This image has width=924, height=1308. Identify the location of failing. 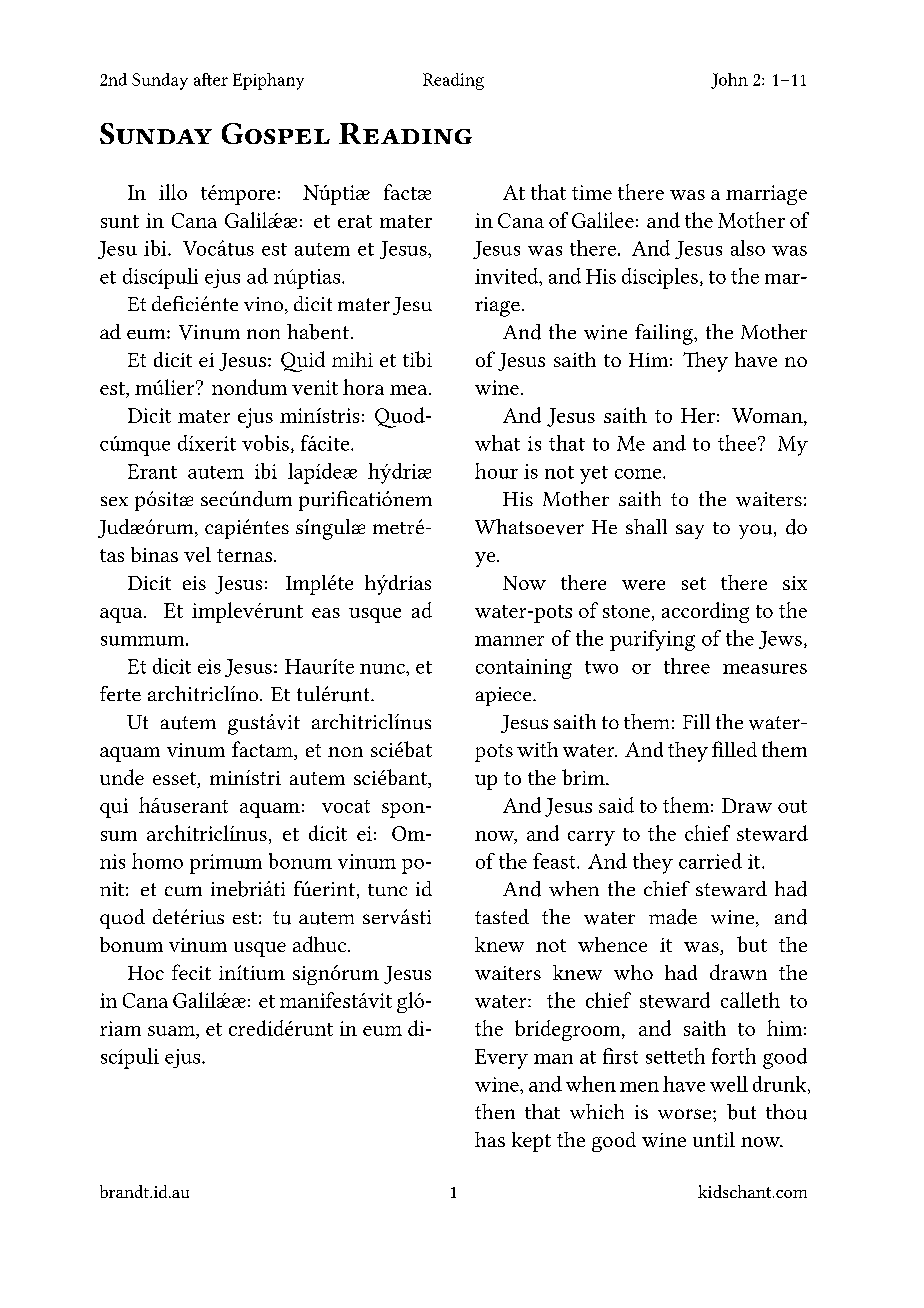
(665, 334).
